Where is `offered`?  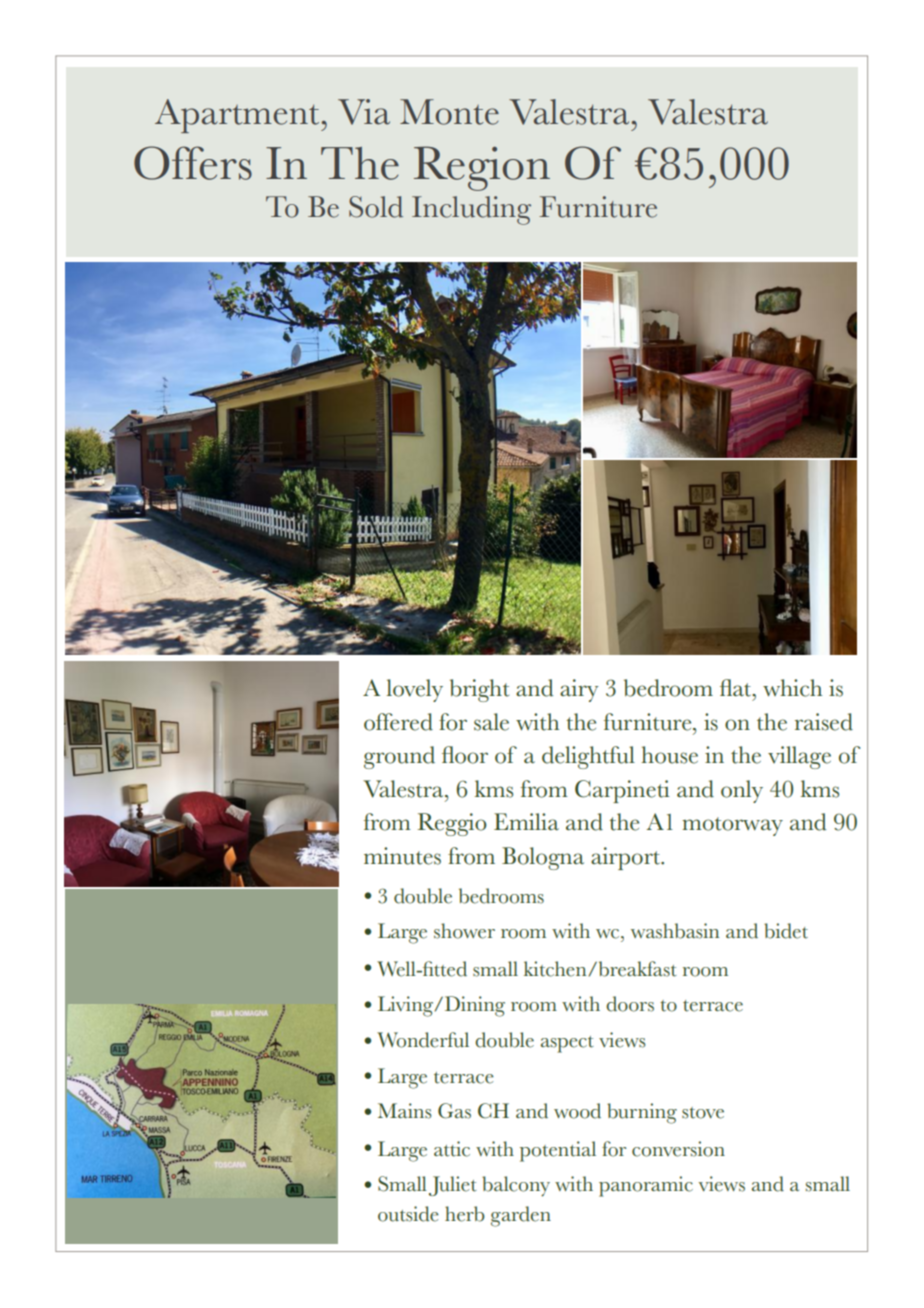
offered is located at coordinates (398, 722).
